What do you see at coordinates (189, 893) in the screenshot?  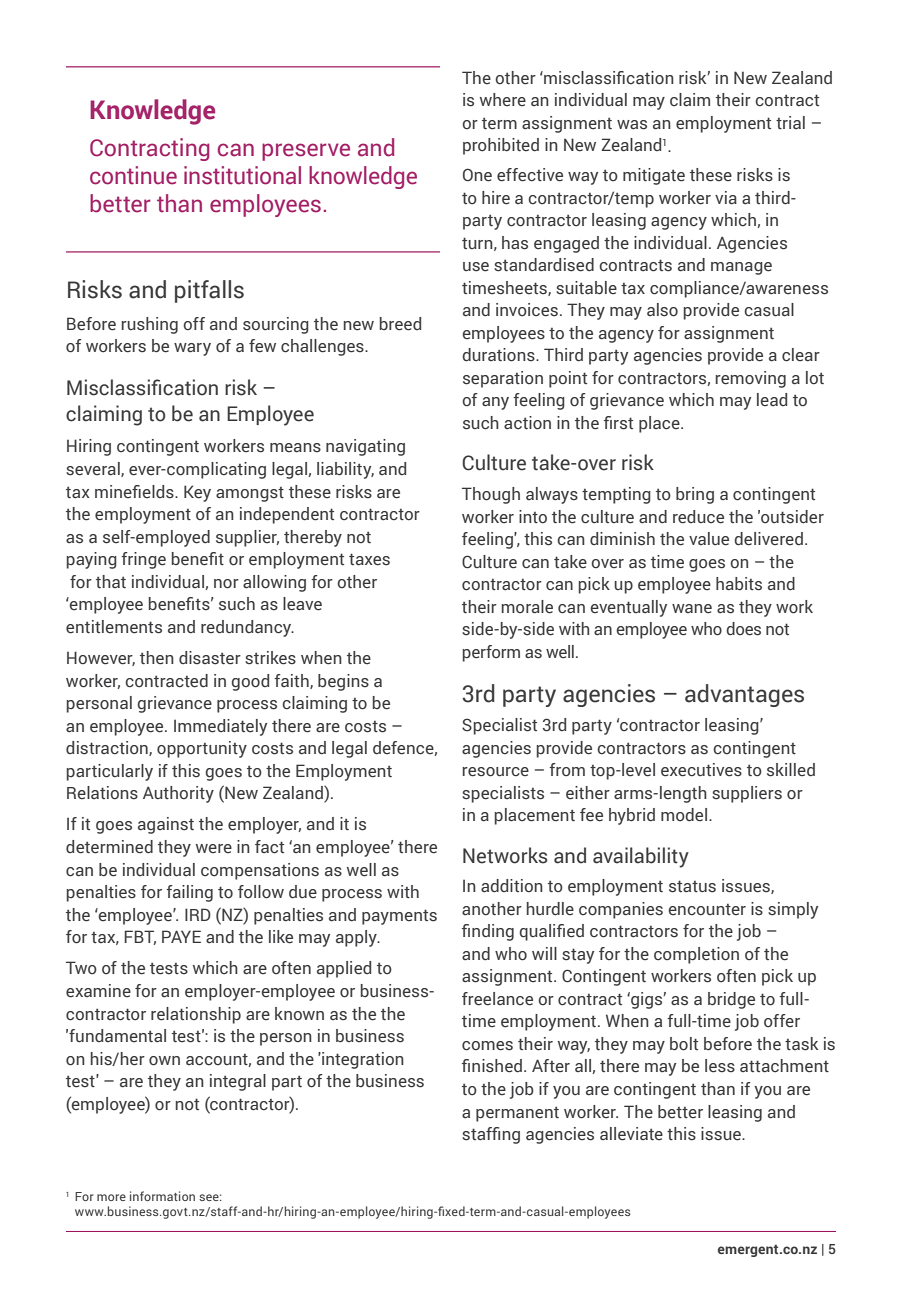 I see `failing` at bounding box center [189, 893].
